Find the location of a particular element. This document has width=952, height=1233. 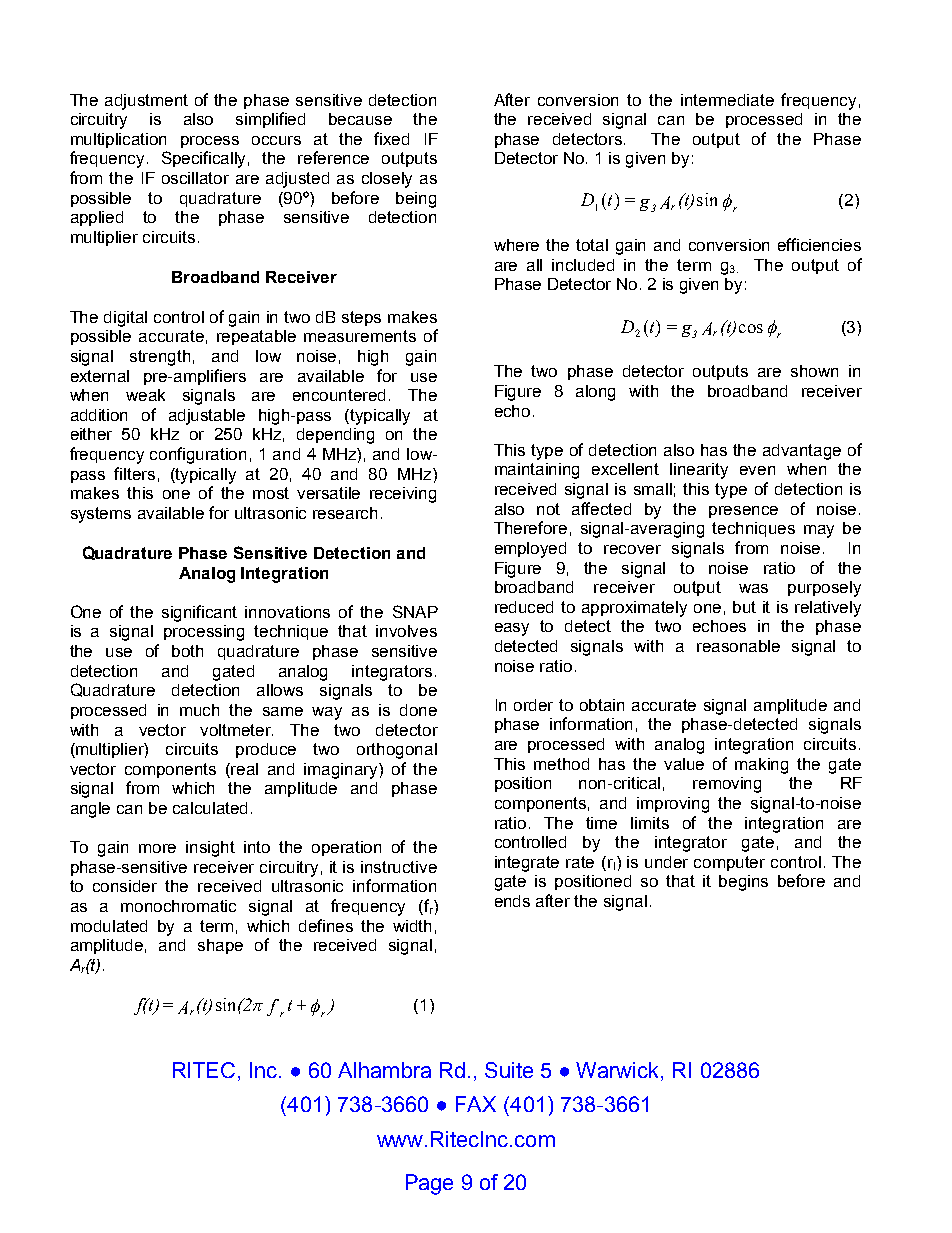

reasonable is located at coordinates (738, 646).
